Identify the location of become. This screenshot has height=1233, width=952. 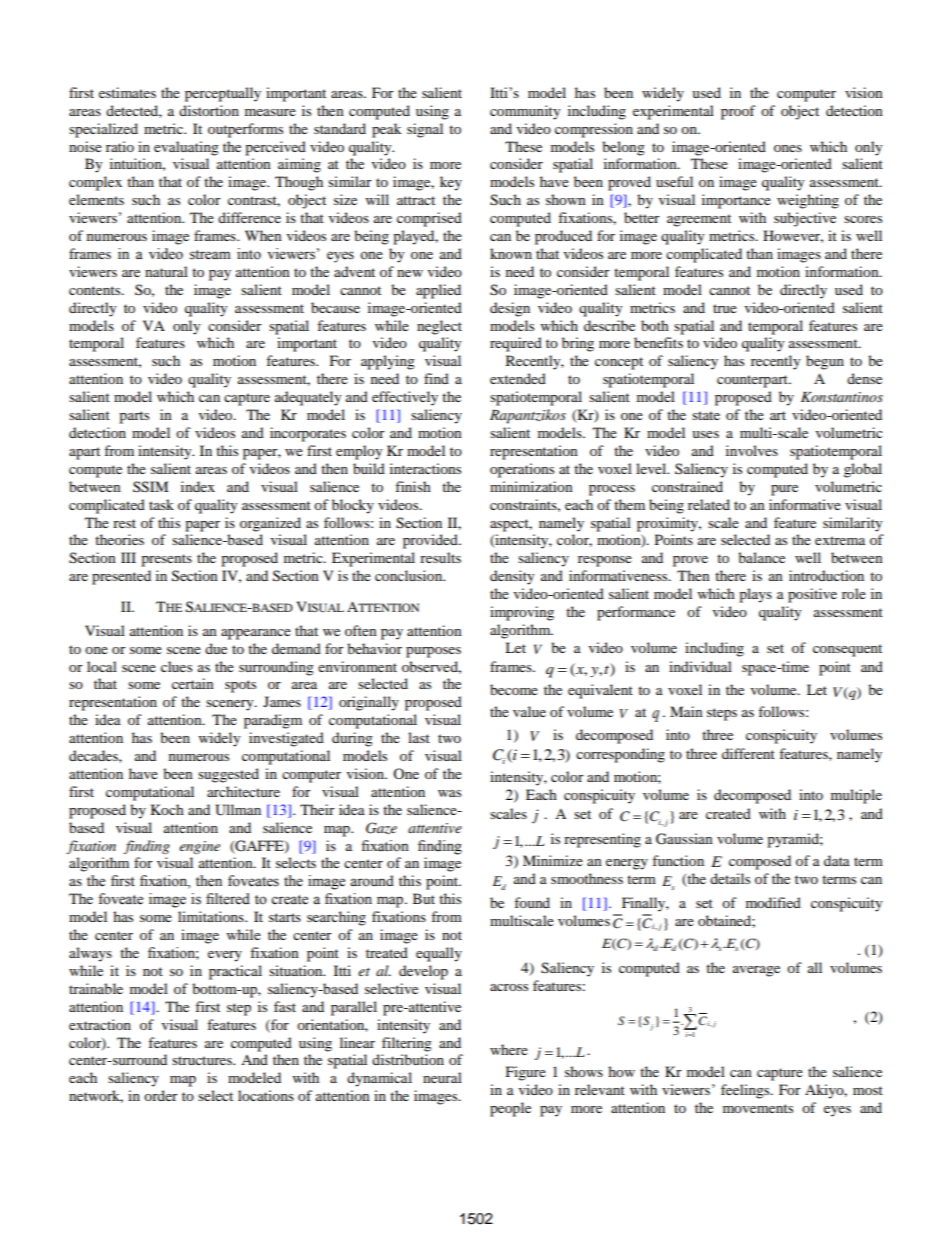
(514, 689).
